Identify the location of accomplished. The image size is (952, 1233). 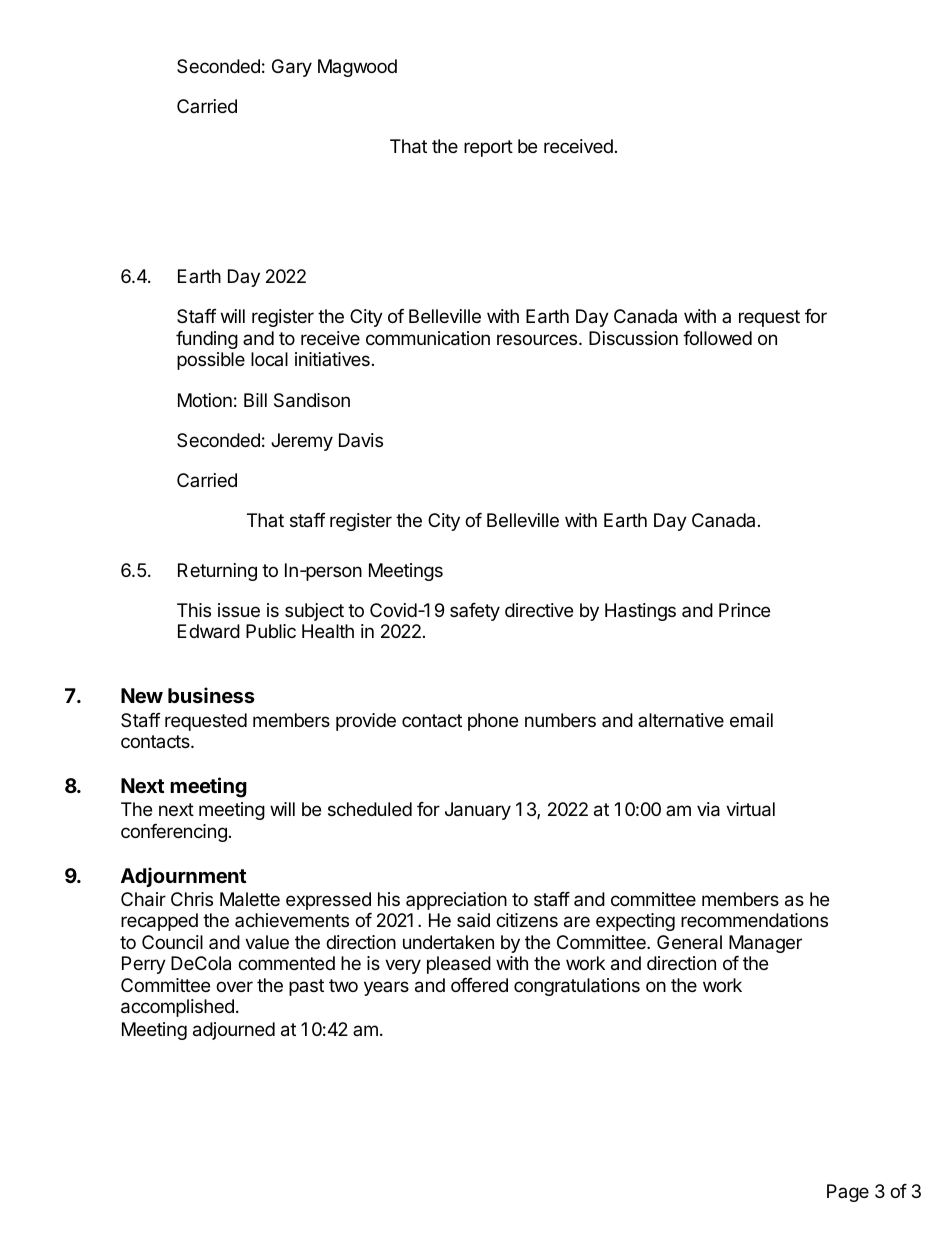
(177, 1008).
